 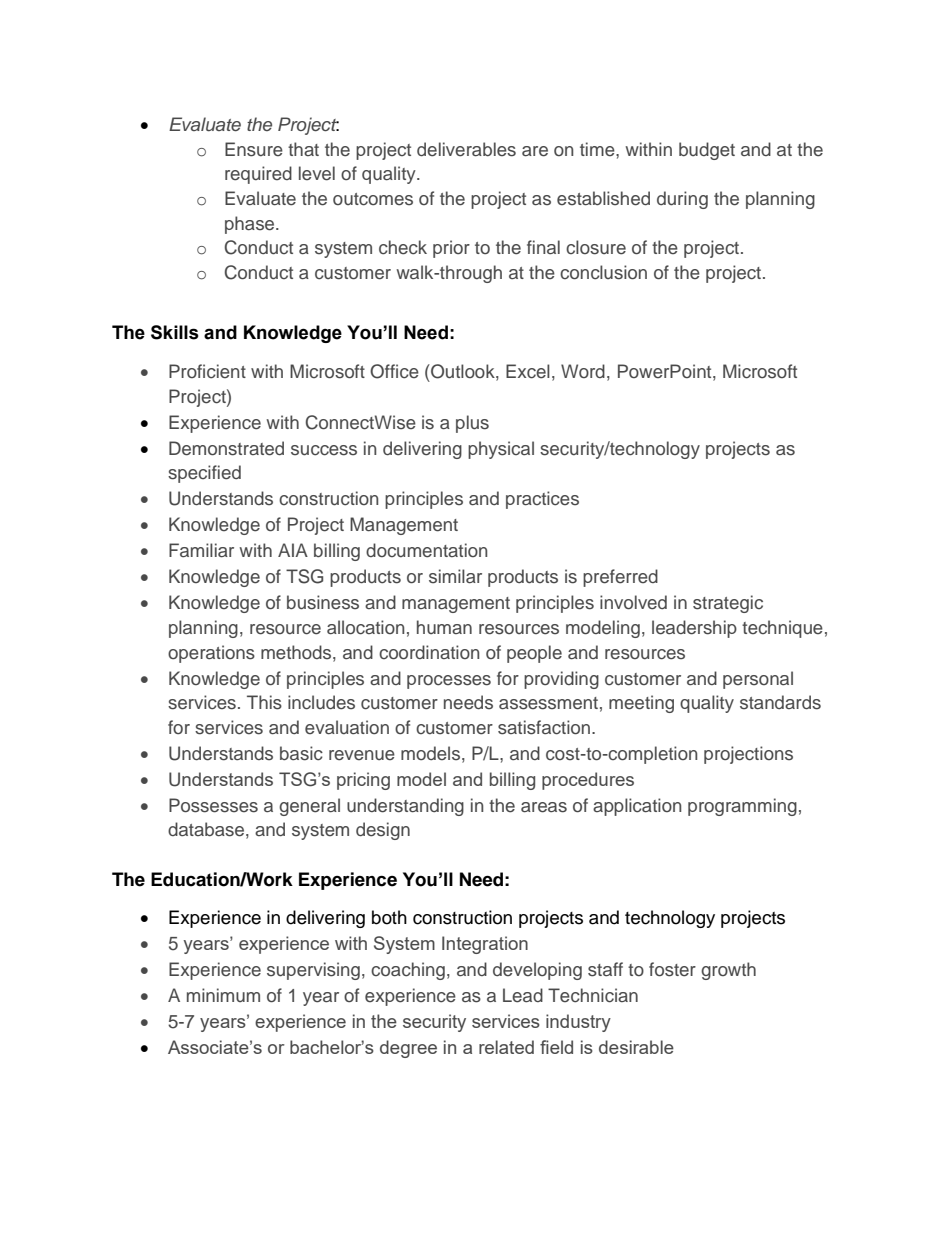 What do you see at coordinates (506, 1047) in the screenshot?
I see `related` at bounding box center [506, 1047].
